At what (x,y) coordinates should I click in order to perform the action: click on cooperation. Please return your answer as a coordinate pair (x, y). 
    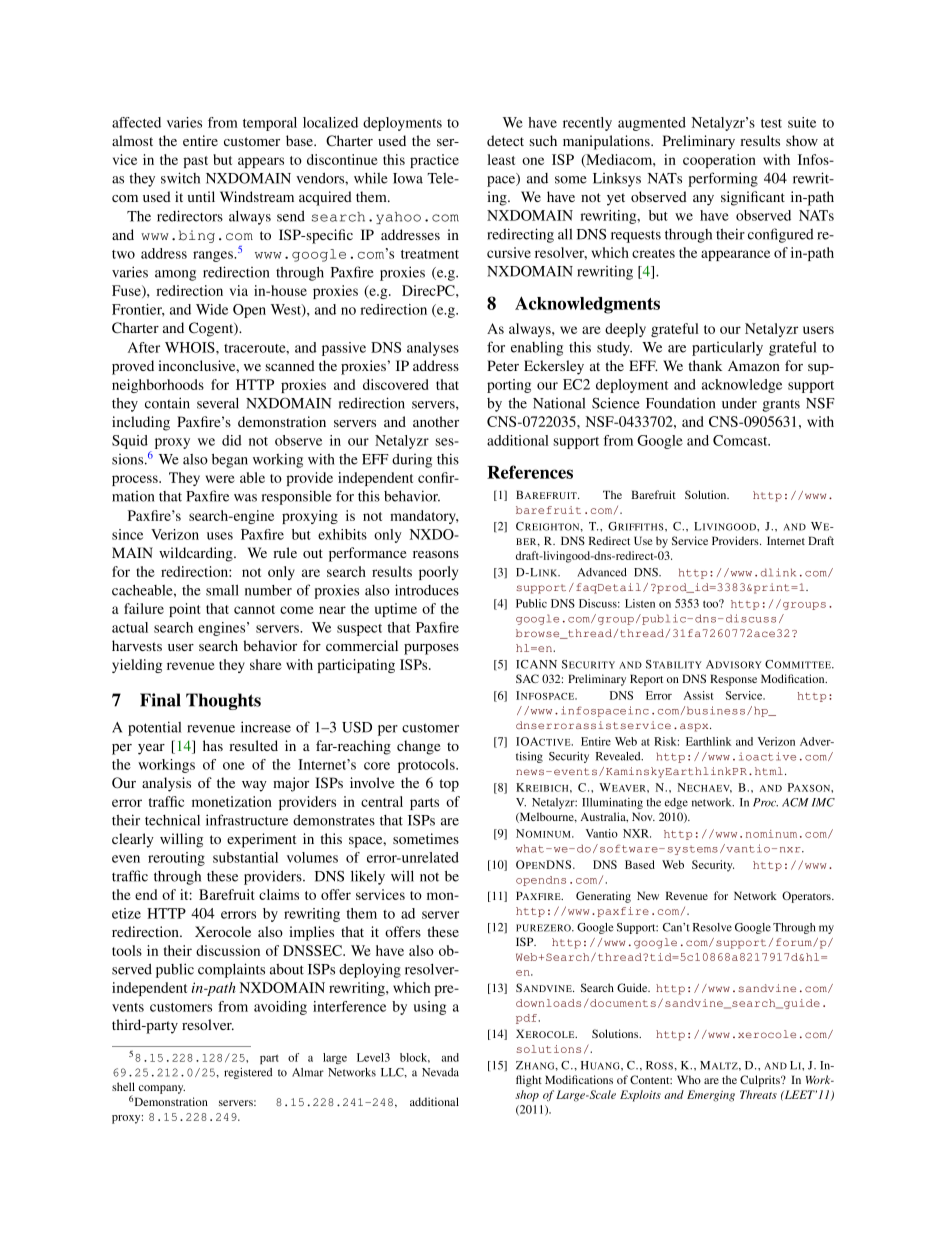
    Looking at the image, I should click on (719, 161).
